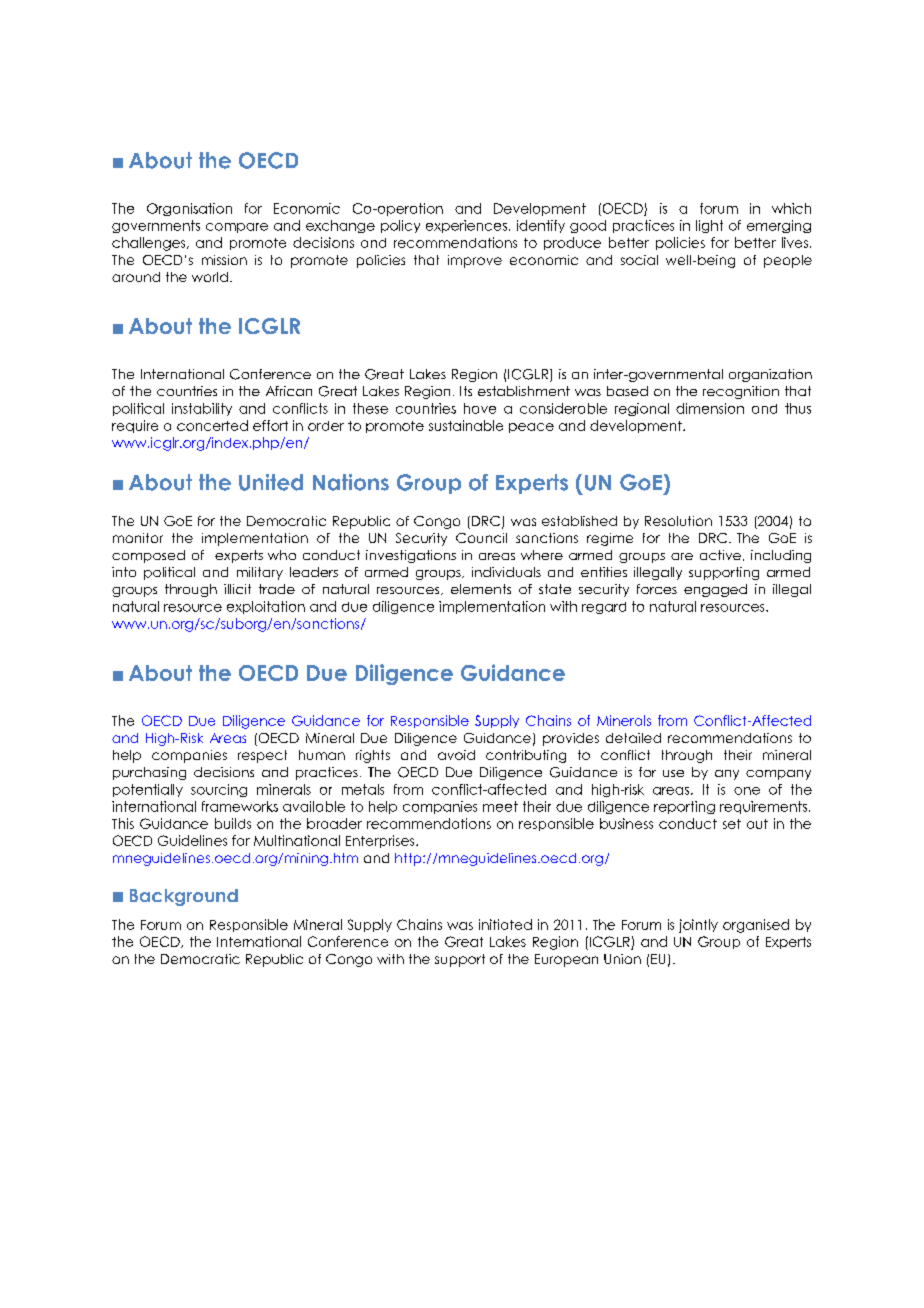  I want to click on illicit, so click(237, 589).
